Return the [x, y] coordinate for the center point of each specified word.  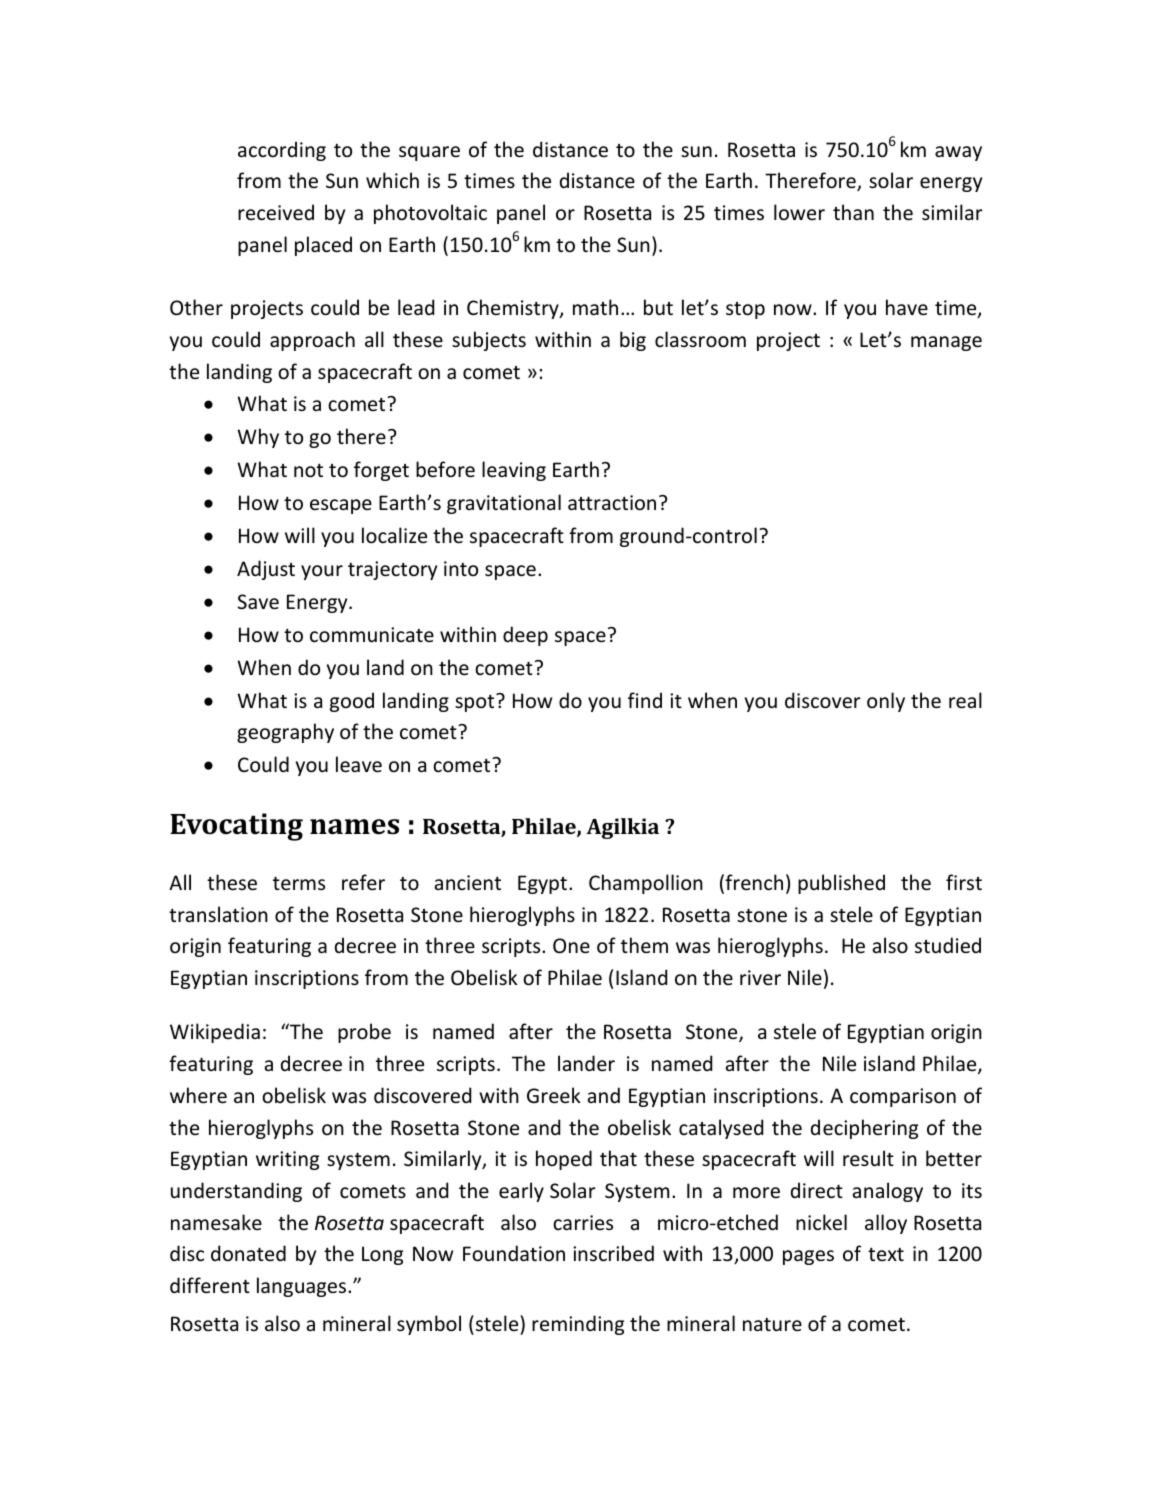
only [886, 702]
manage [946, 343]
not [308, 471]
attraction [612, 502]
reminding [578, 1325]
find [645, 700]
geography [285, 733]
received [276, 212]
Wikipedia [215, 1033]
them [644, 945]
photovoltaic [430, 214]
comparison [903, 1097]
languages [303, 1287]
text [886, 1254]
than [853, 212]
